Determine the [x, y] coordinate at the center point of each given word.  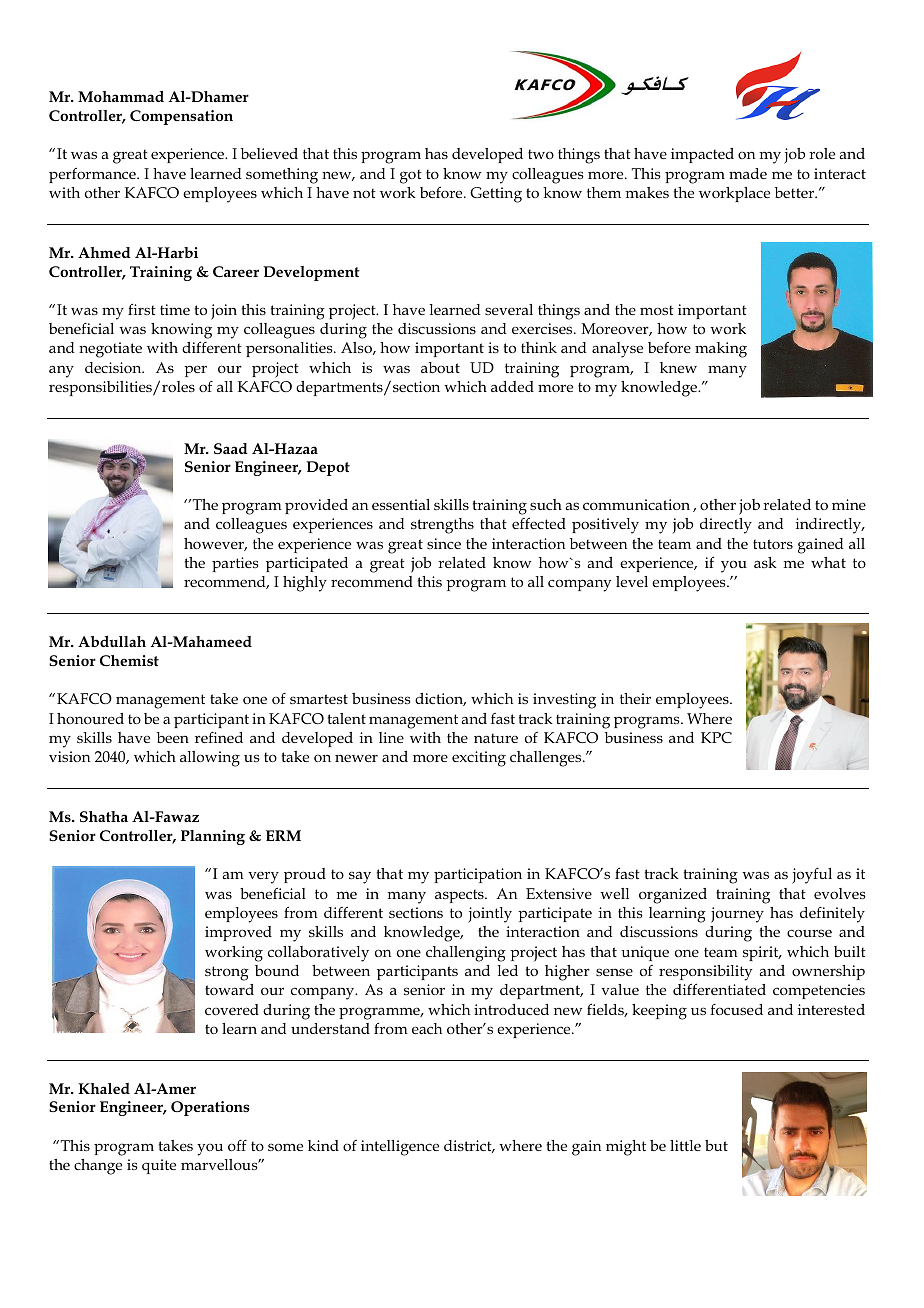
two [541, 154]
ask [765, 562]
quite [159, 1166]
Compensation [181, 117]
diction [440, 699]
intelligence [400, 1148]
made [748, 173]
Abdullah [112, 641]
